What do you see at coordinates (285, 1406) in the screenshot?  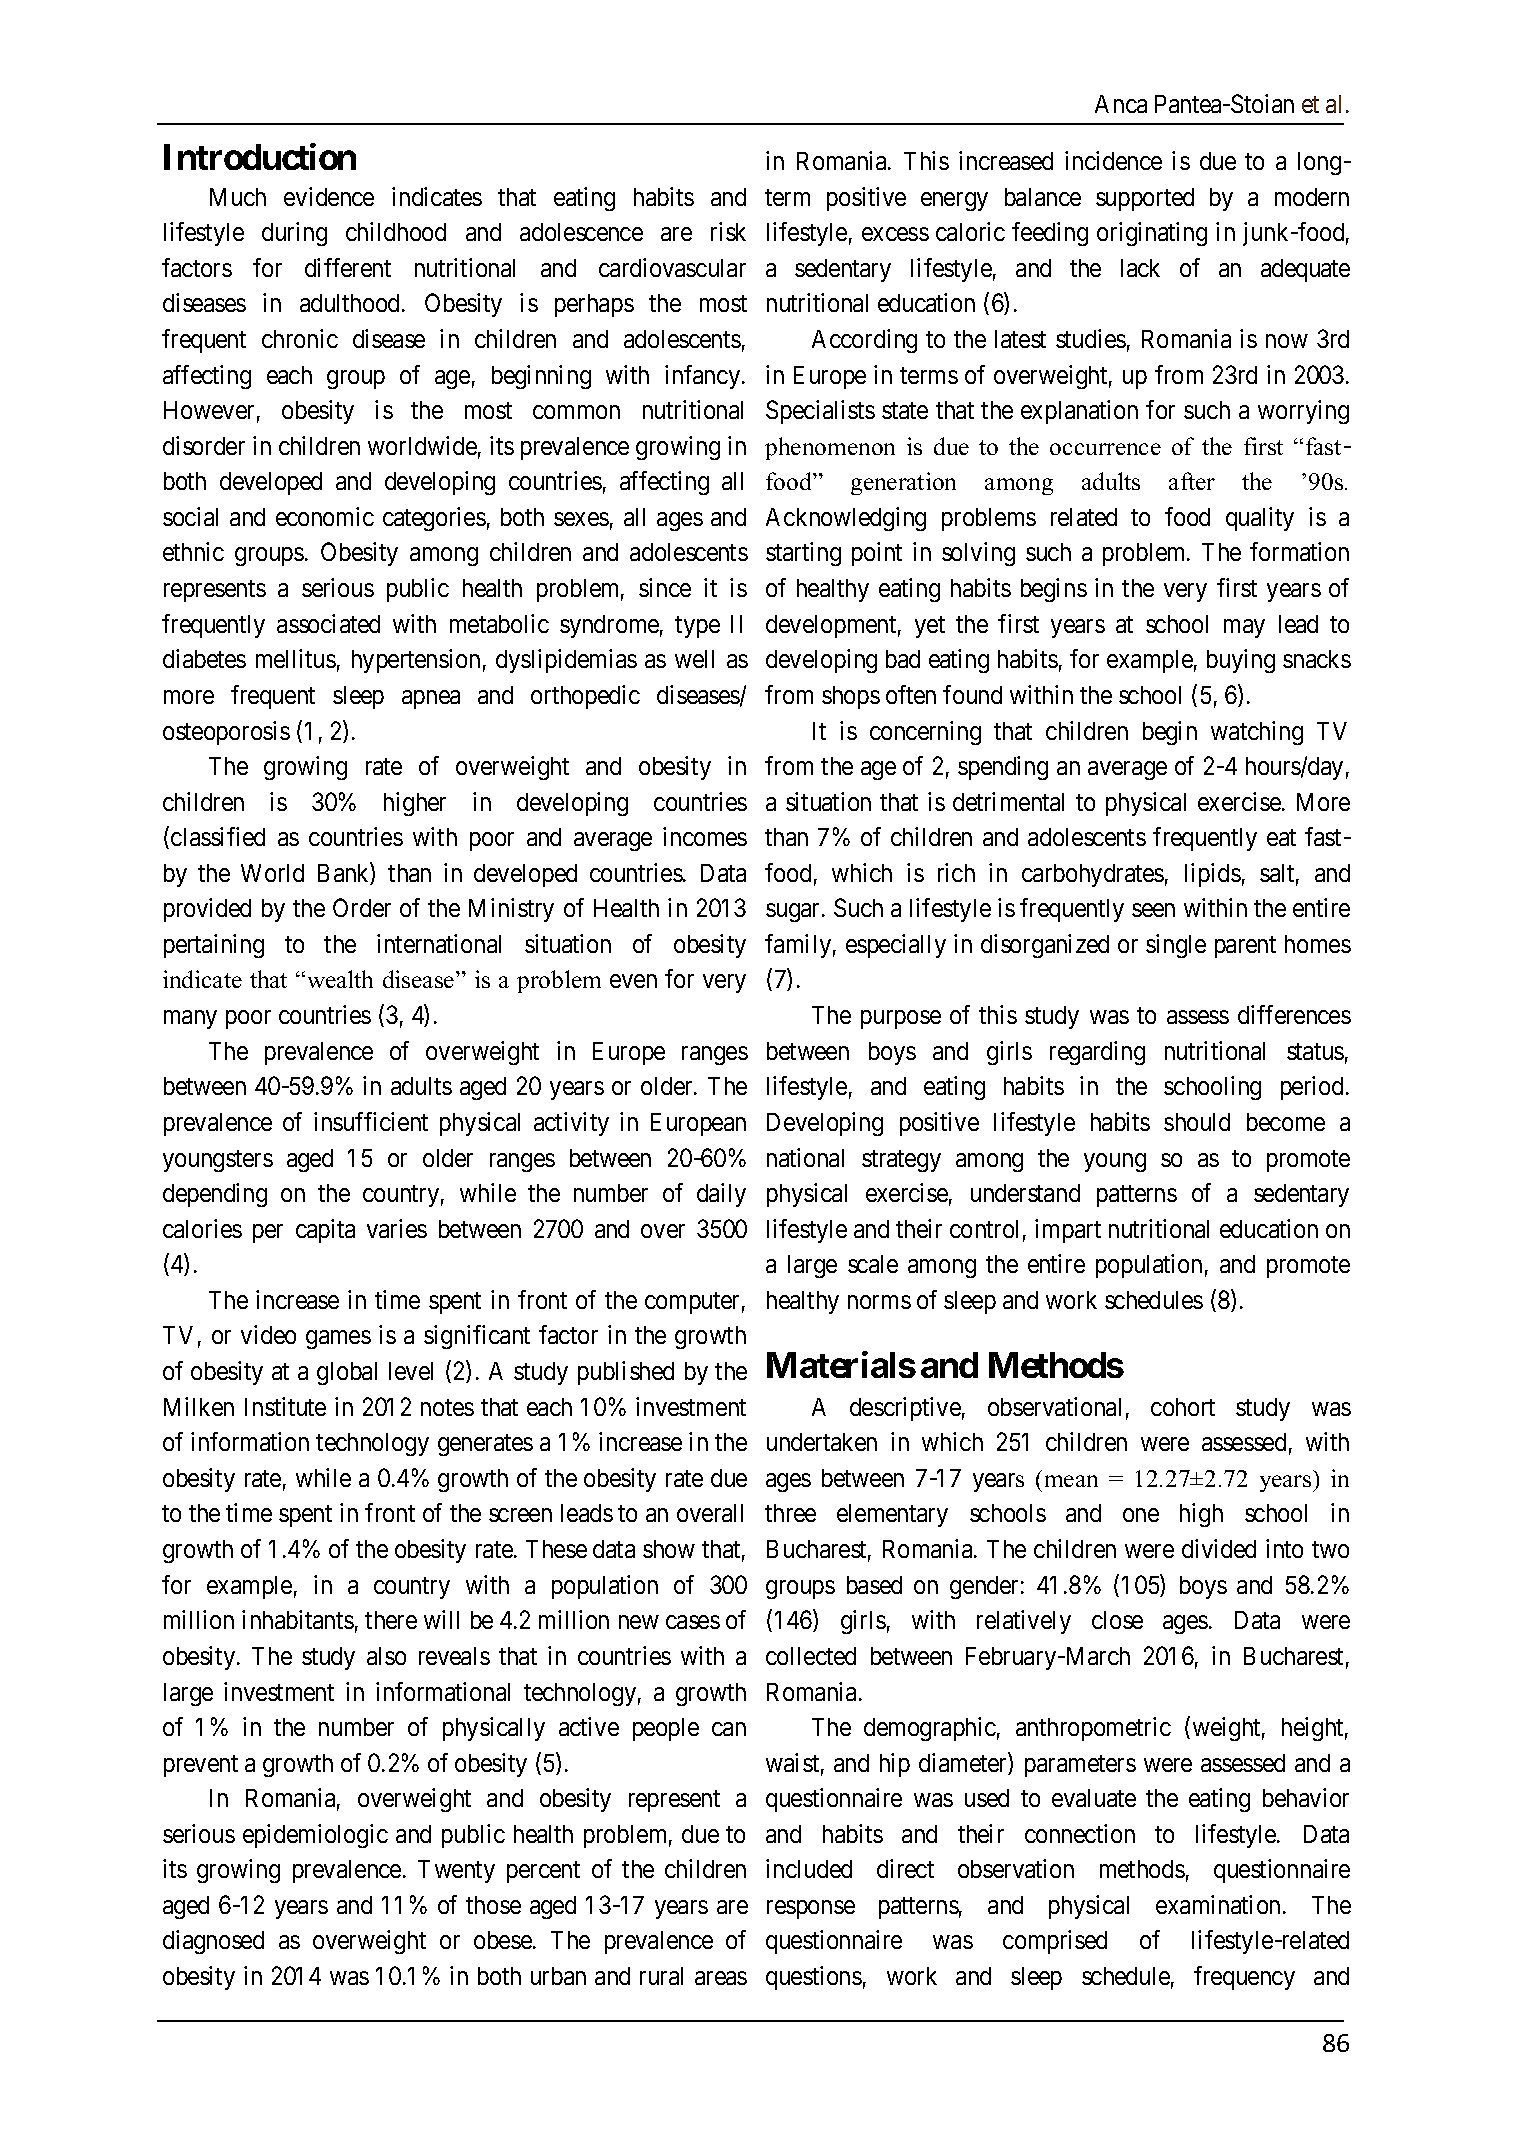 I see `Institute` at bounding box center [285, 1406].
